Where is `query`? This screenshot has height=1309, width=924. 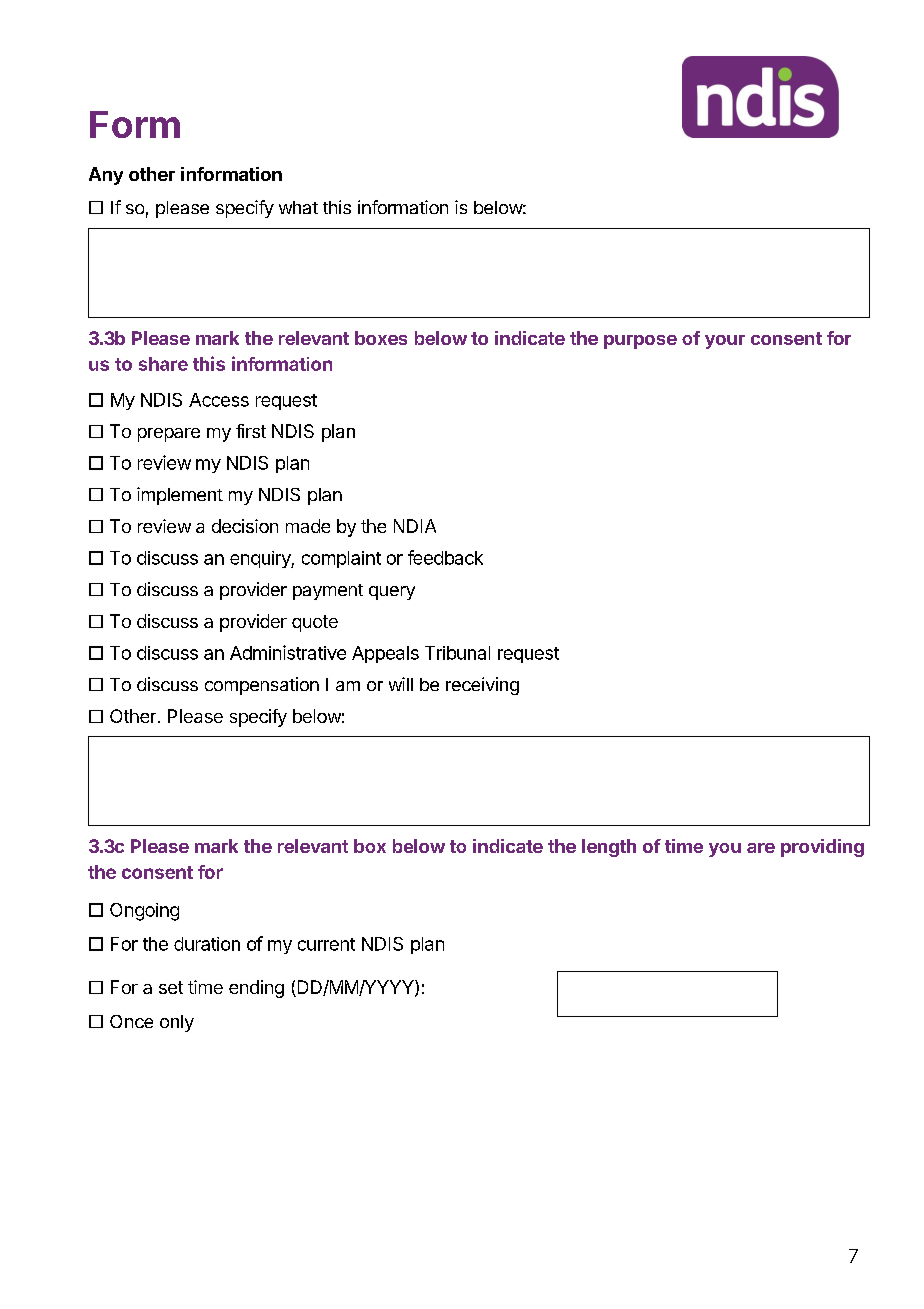
query is located at coordinates (392, 593).
